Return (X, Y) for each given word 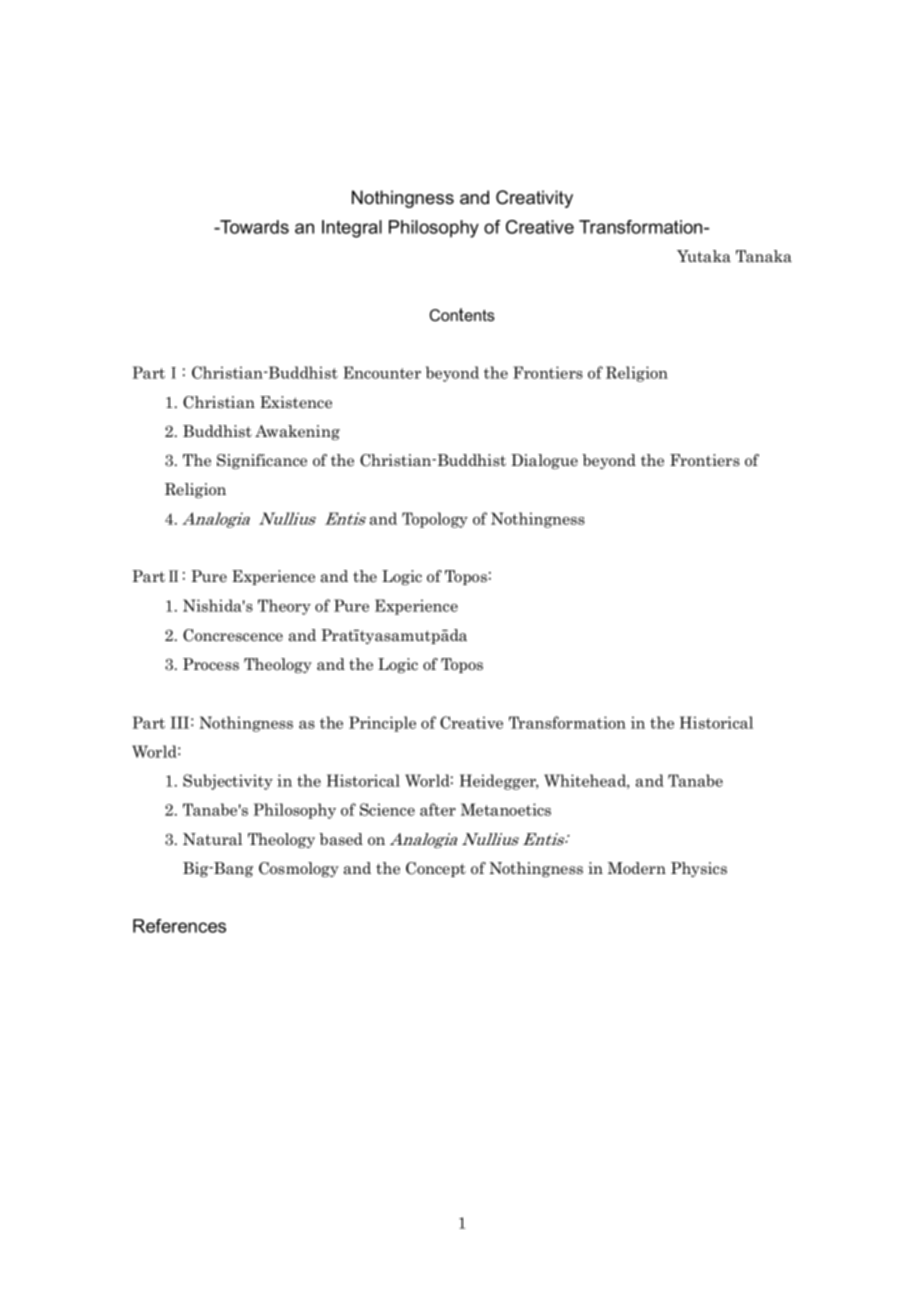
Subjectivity (228, 782)
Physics (699, 869)
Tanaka (764, 256)
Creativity (534, 199)
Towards (253, 227)
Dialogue (544, 461)
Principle (382, 724)
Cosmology (299, 869)
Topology (435, 520)
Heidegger (499, 782)
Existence (296, 402)
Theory (284, 607)
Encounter (382, 372)
